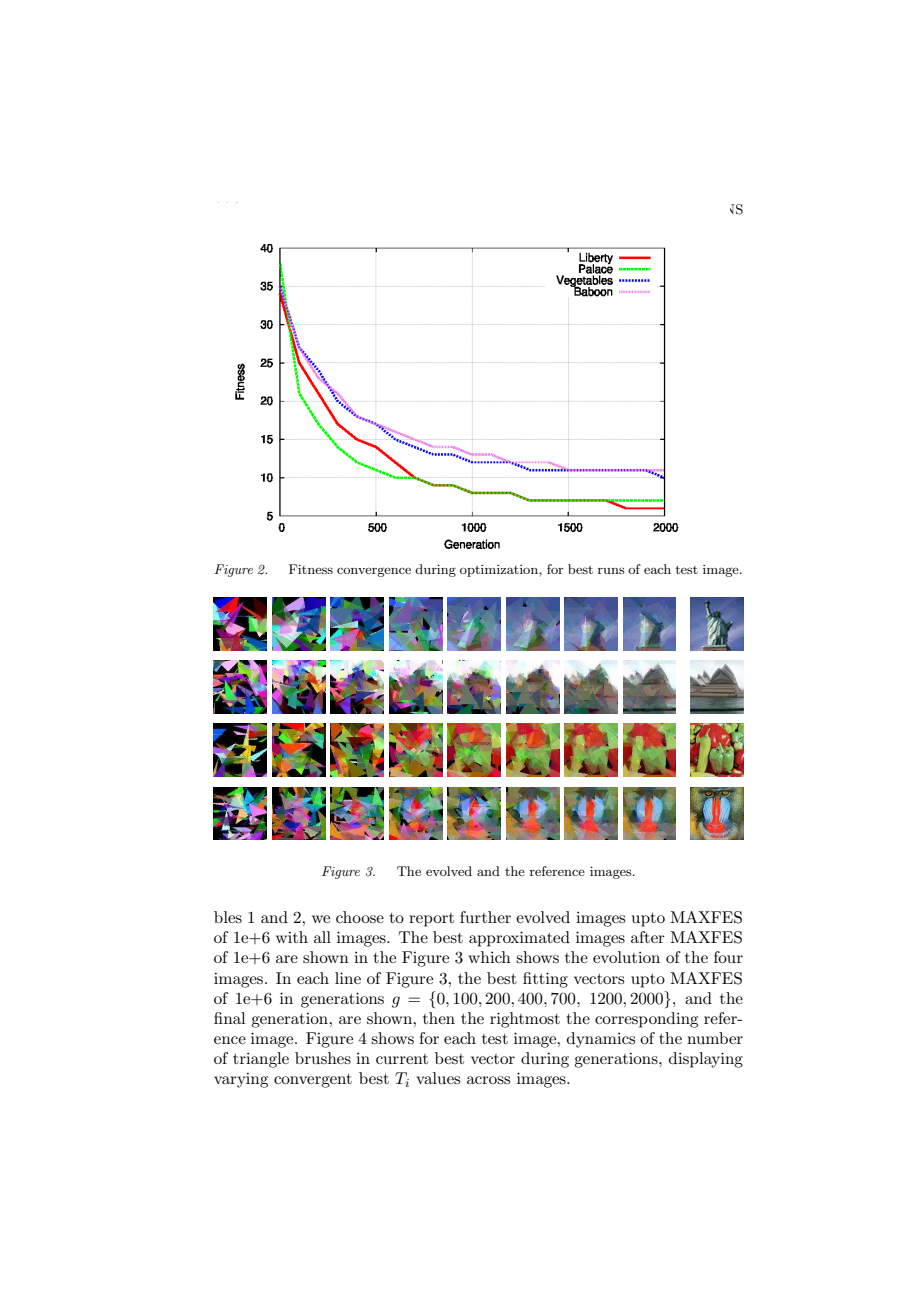 Image resolution: width=924 pixels, height=1308 pixels. What do you see at coordinates (431, 920) in the image?
I see `report` at bounding box center [431, 920].
